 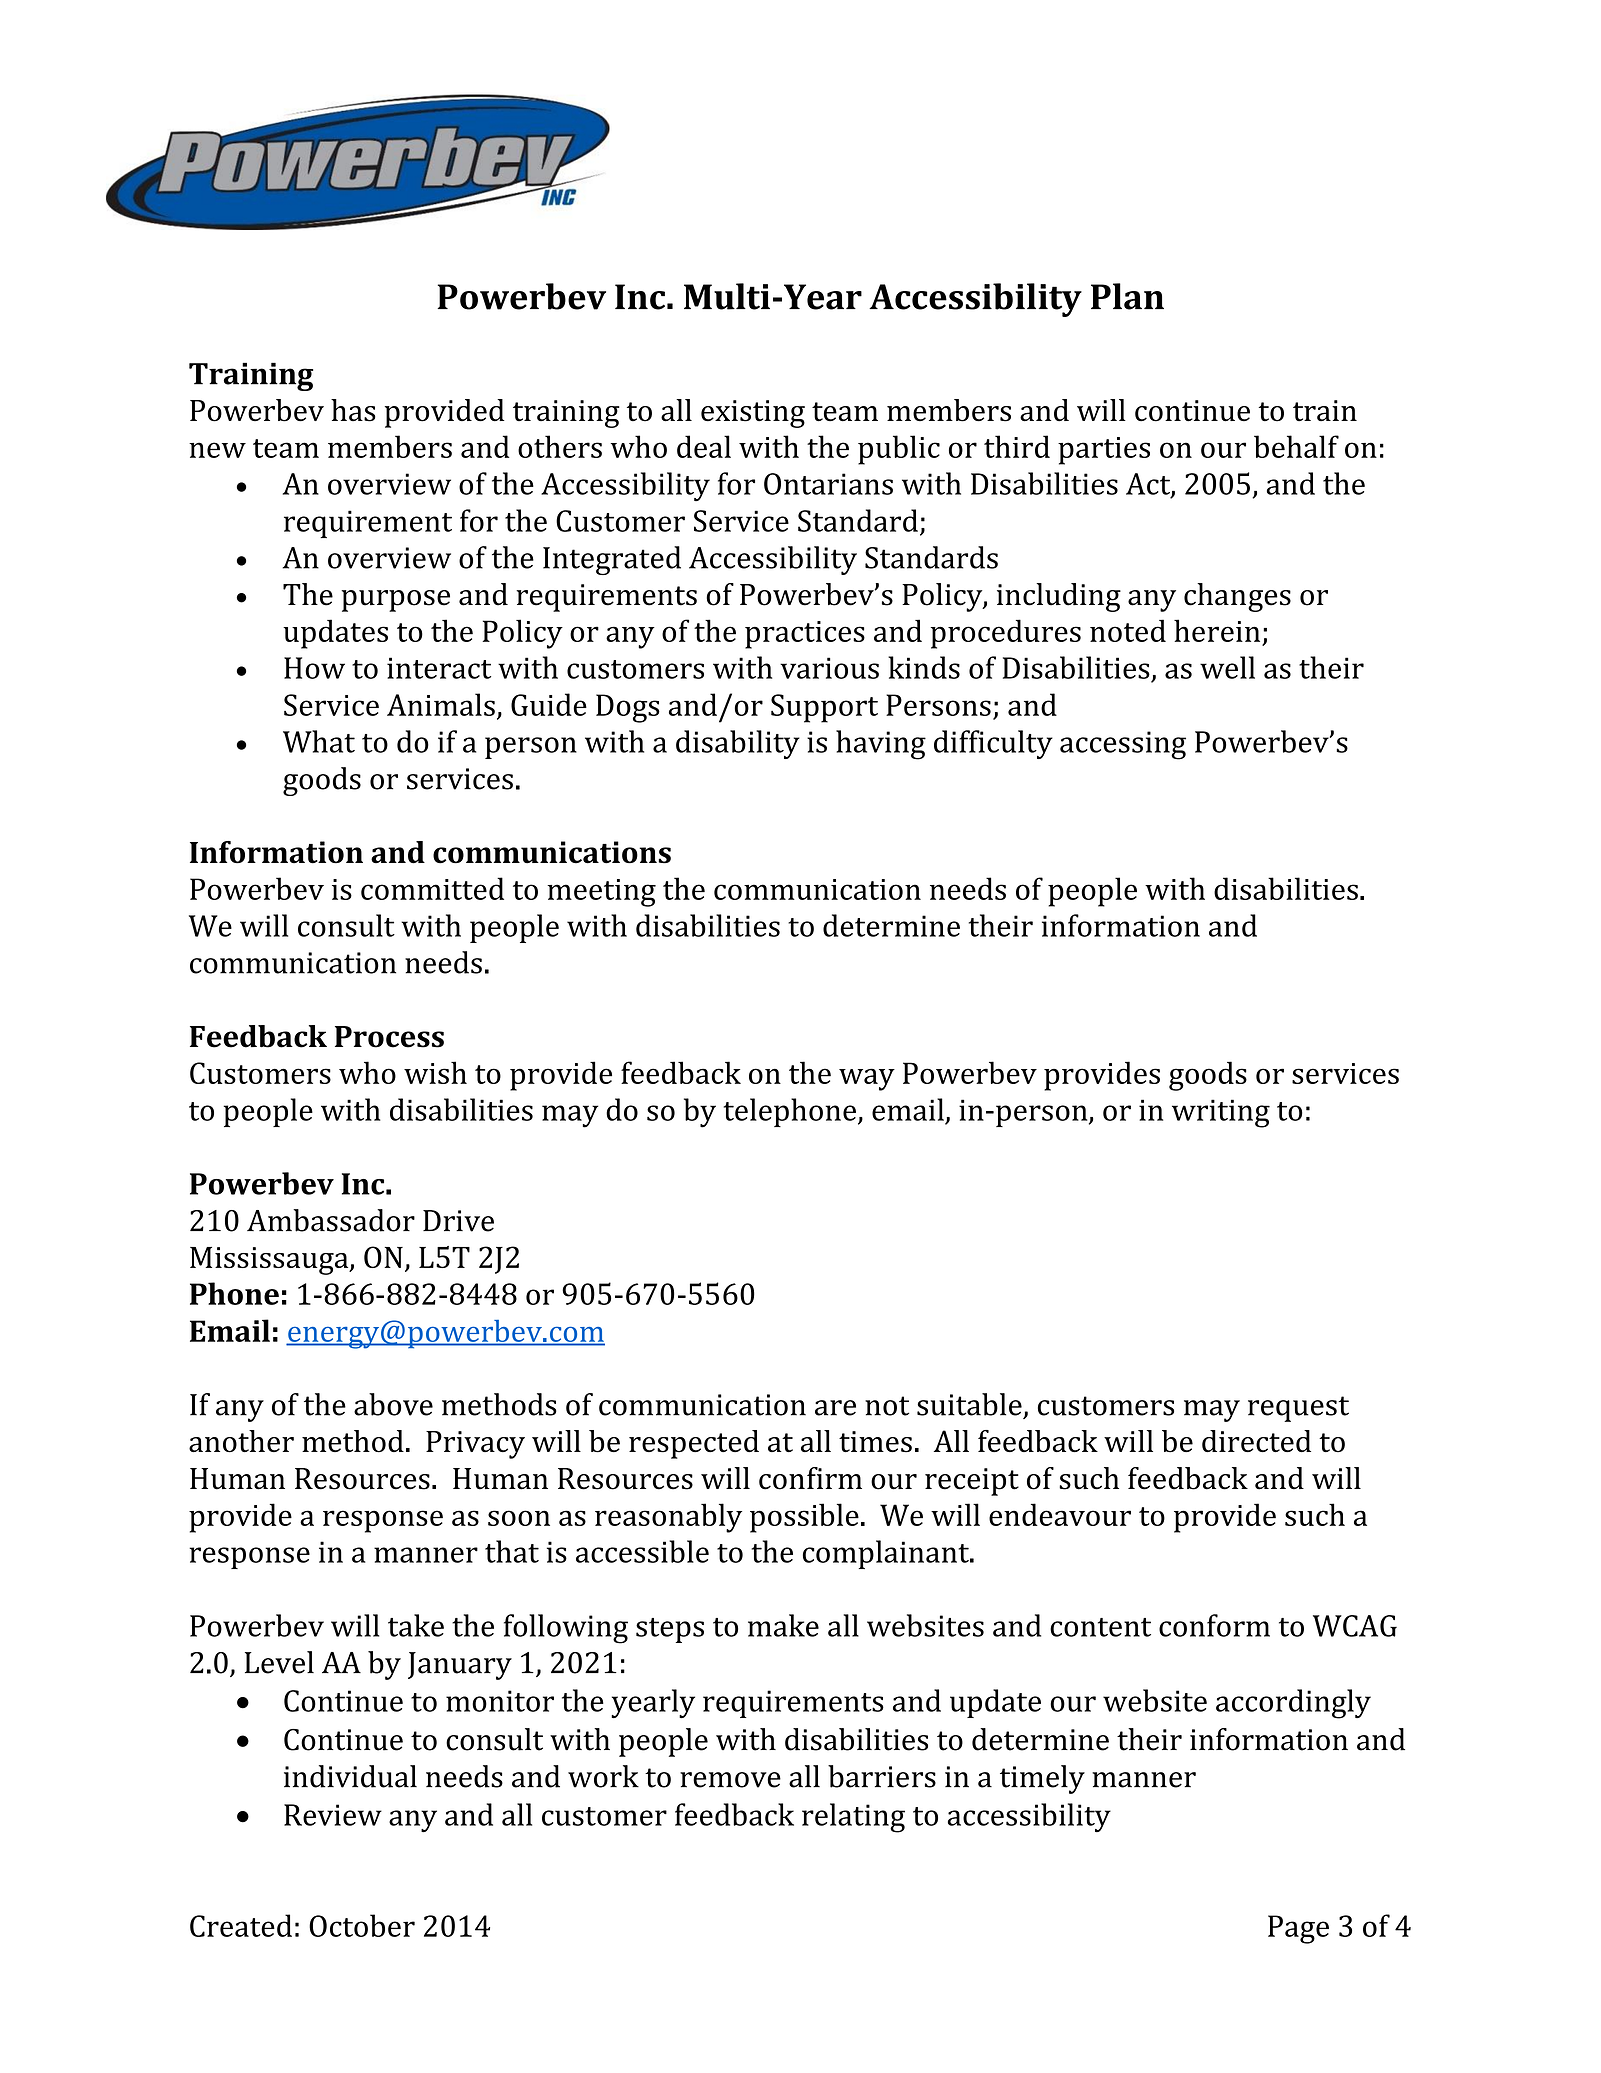 What do you see at coordinates (753, 414) in the screenshot?
I see `existing` at bounding box center [753, 414].
